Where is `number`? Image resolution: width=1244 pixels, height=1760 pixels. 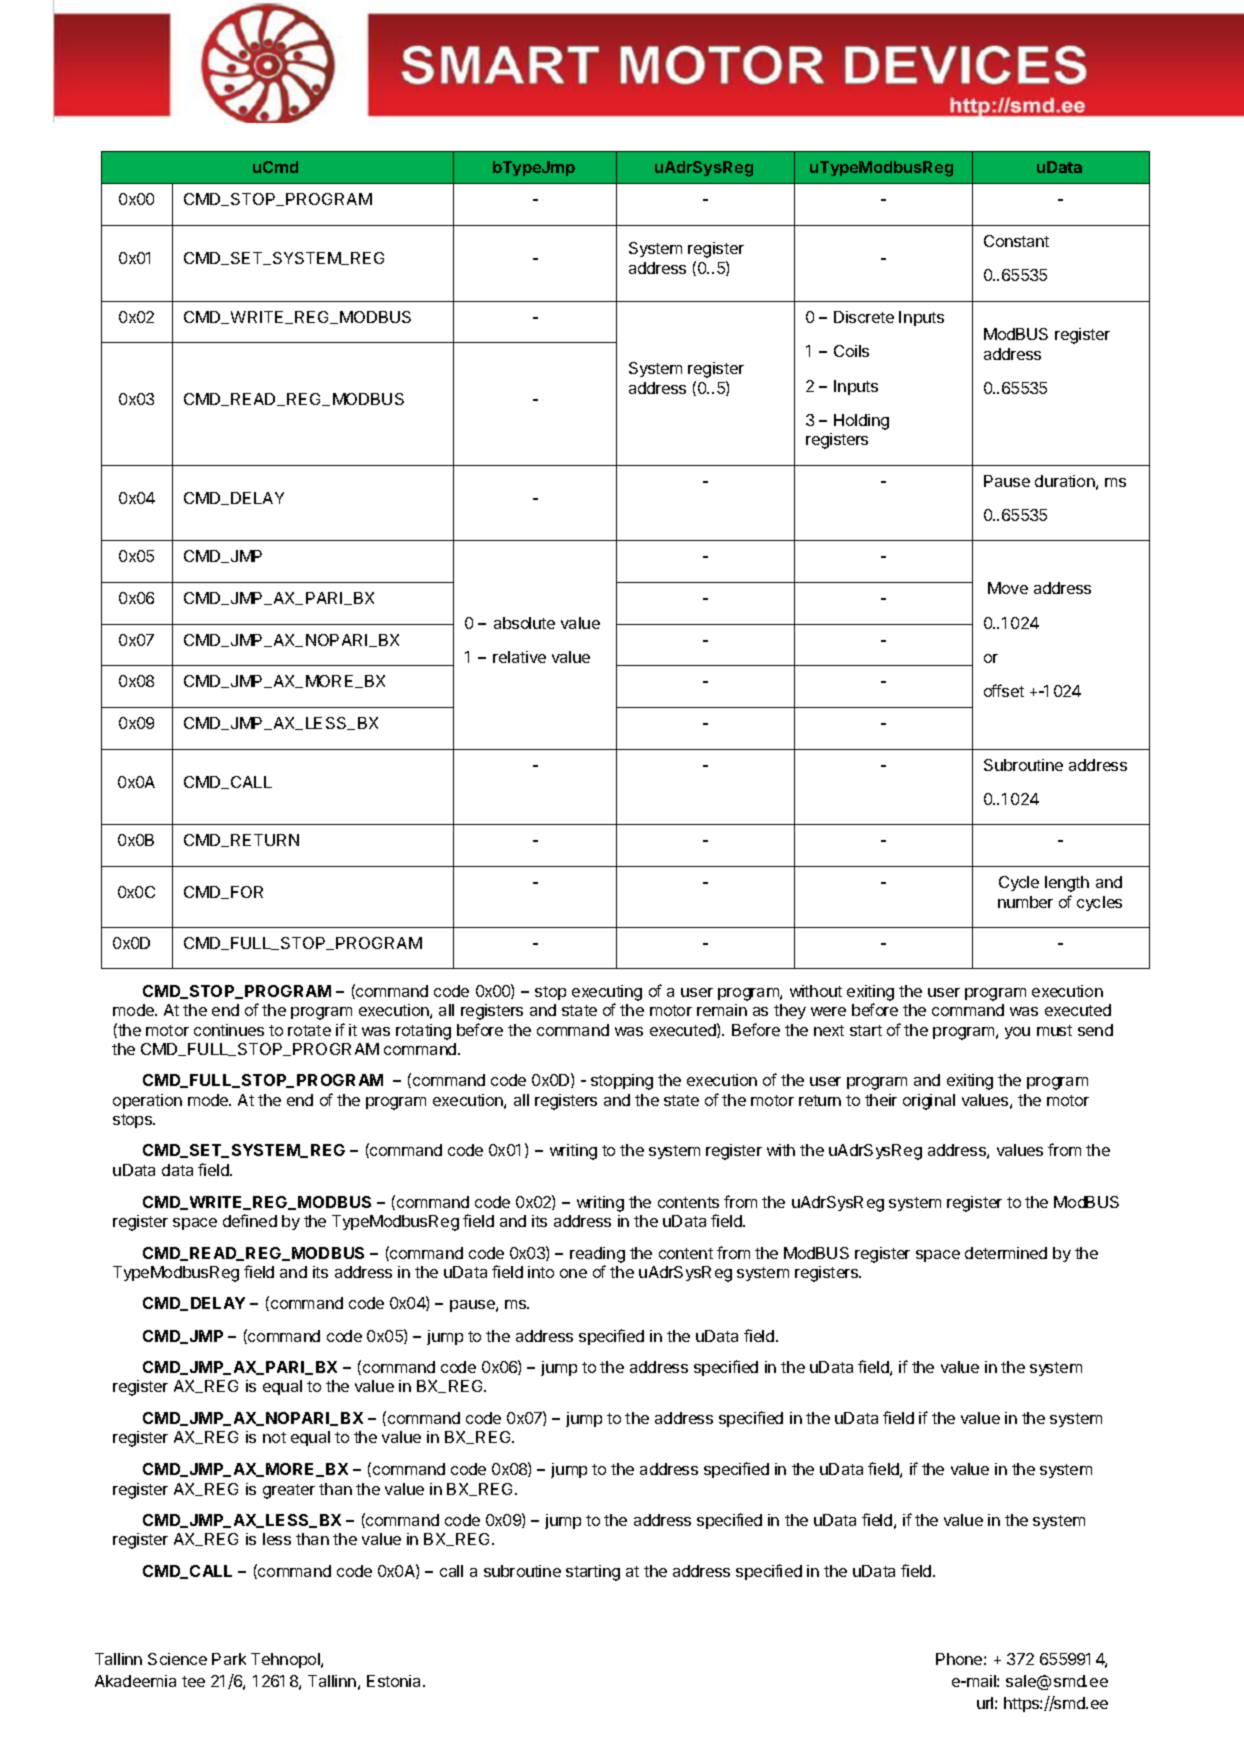
number is located at coordinates (1025, 902).
